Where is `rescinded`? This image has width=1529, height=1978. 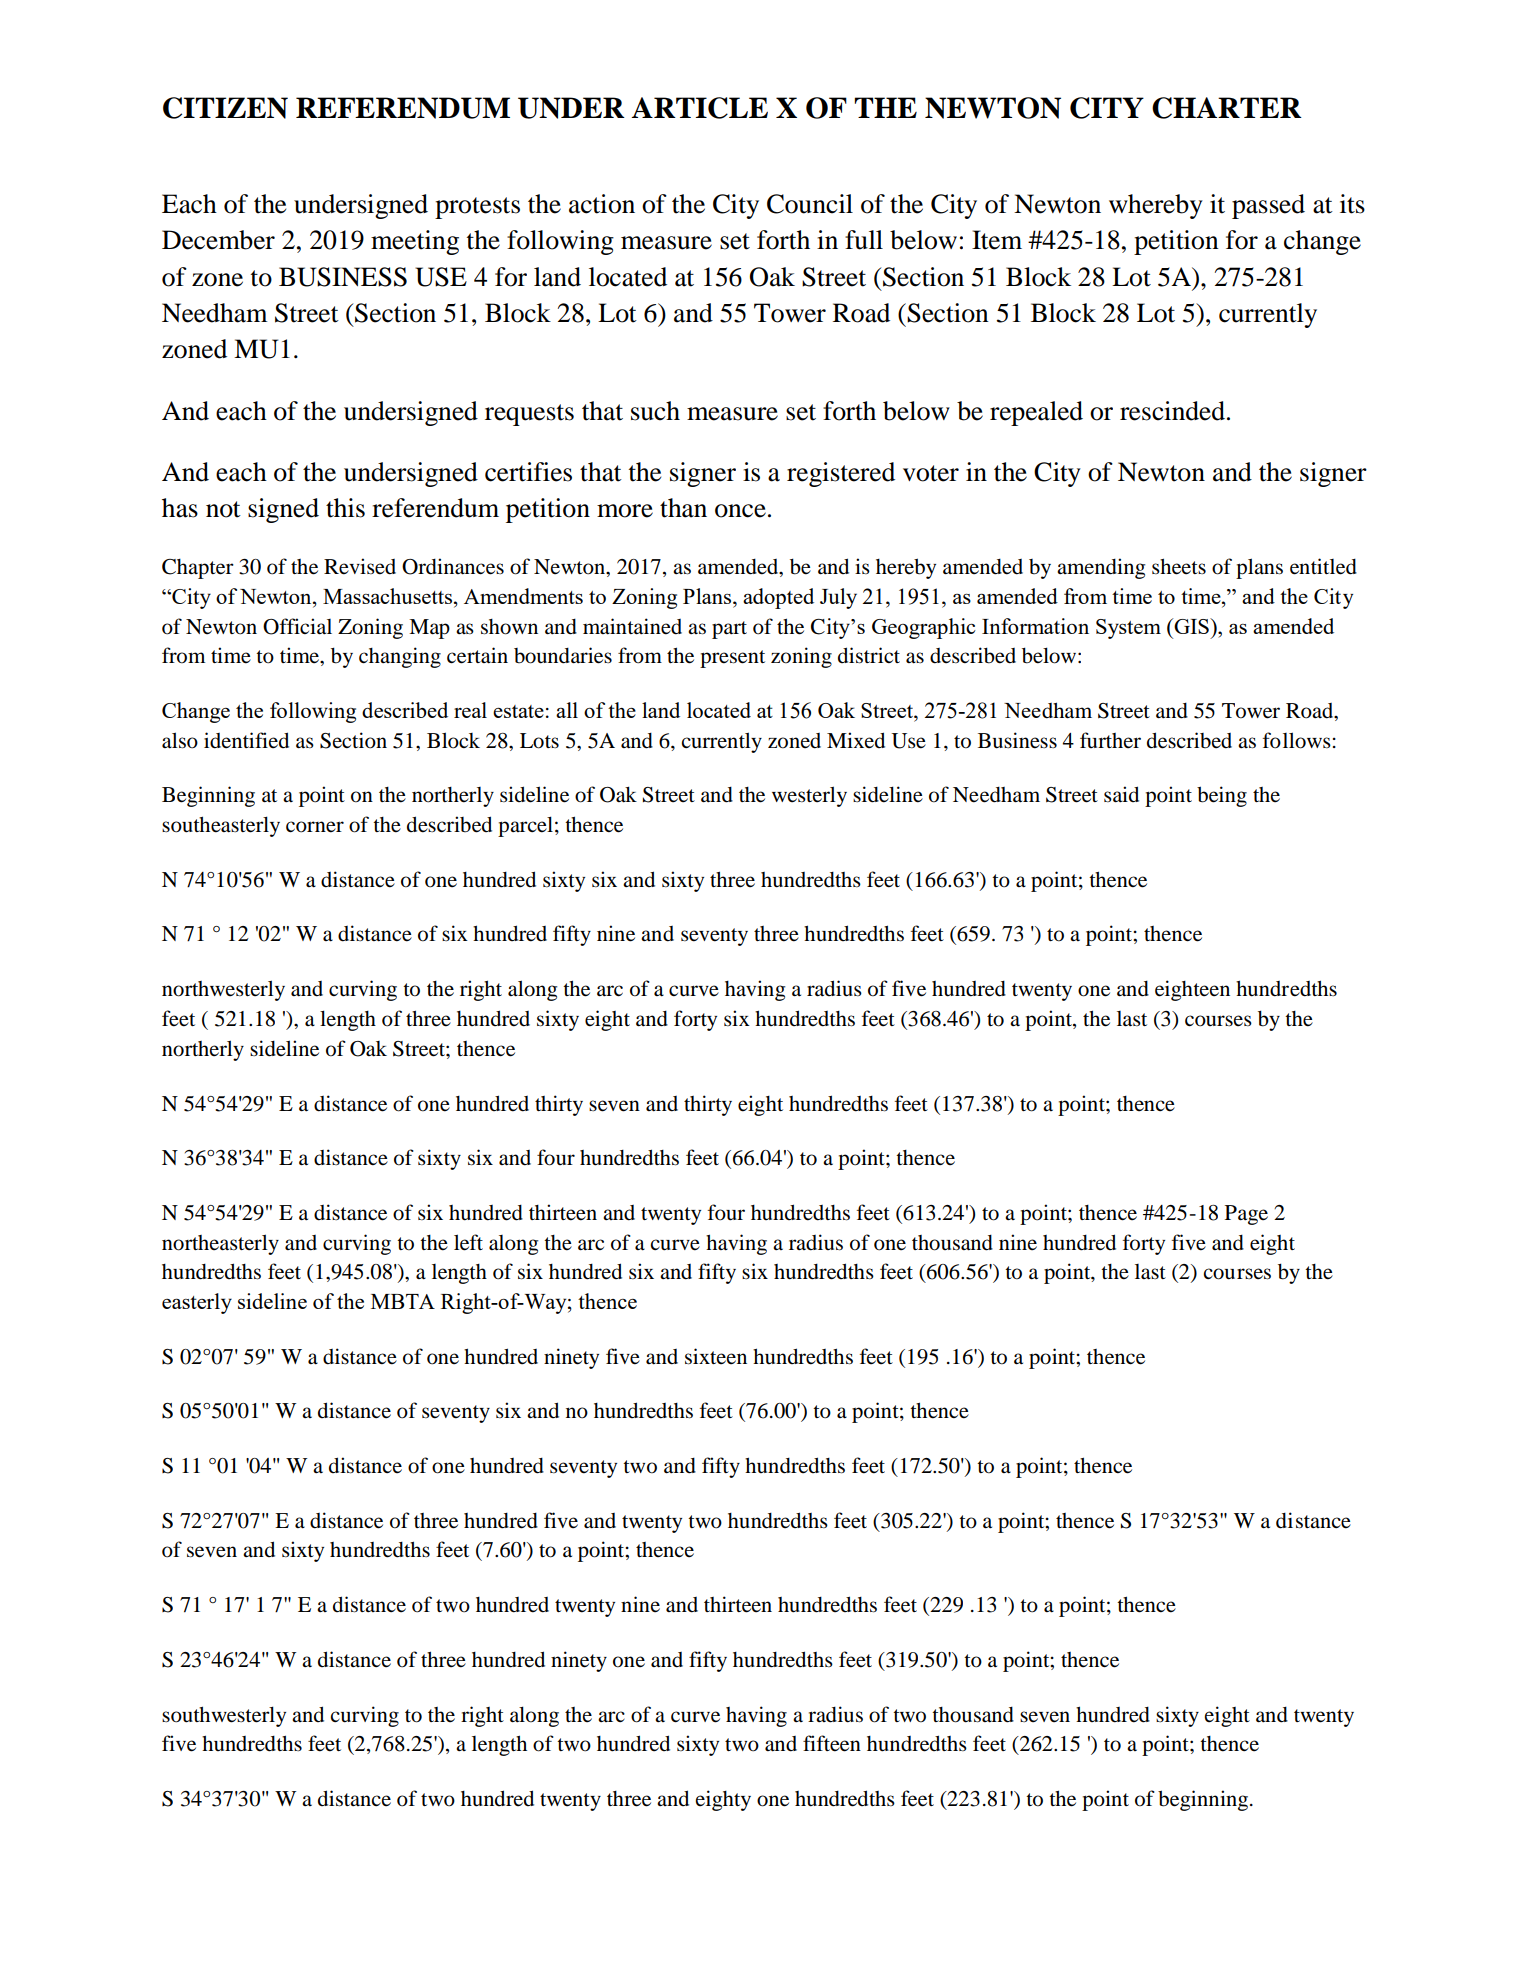 rescinded is located at coordinates (1172, 411).
